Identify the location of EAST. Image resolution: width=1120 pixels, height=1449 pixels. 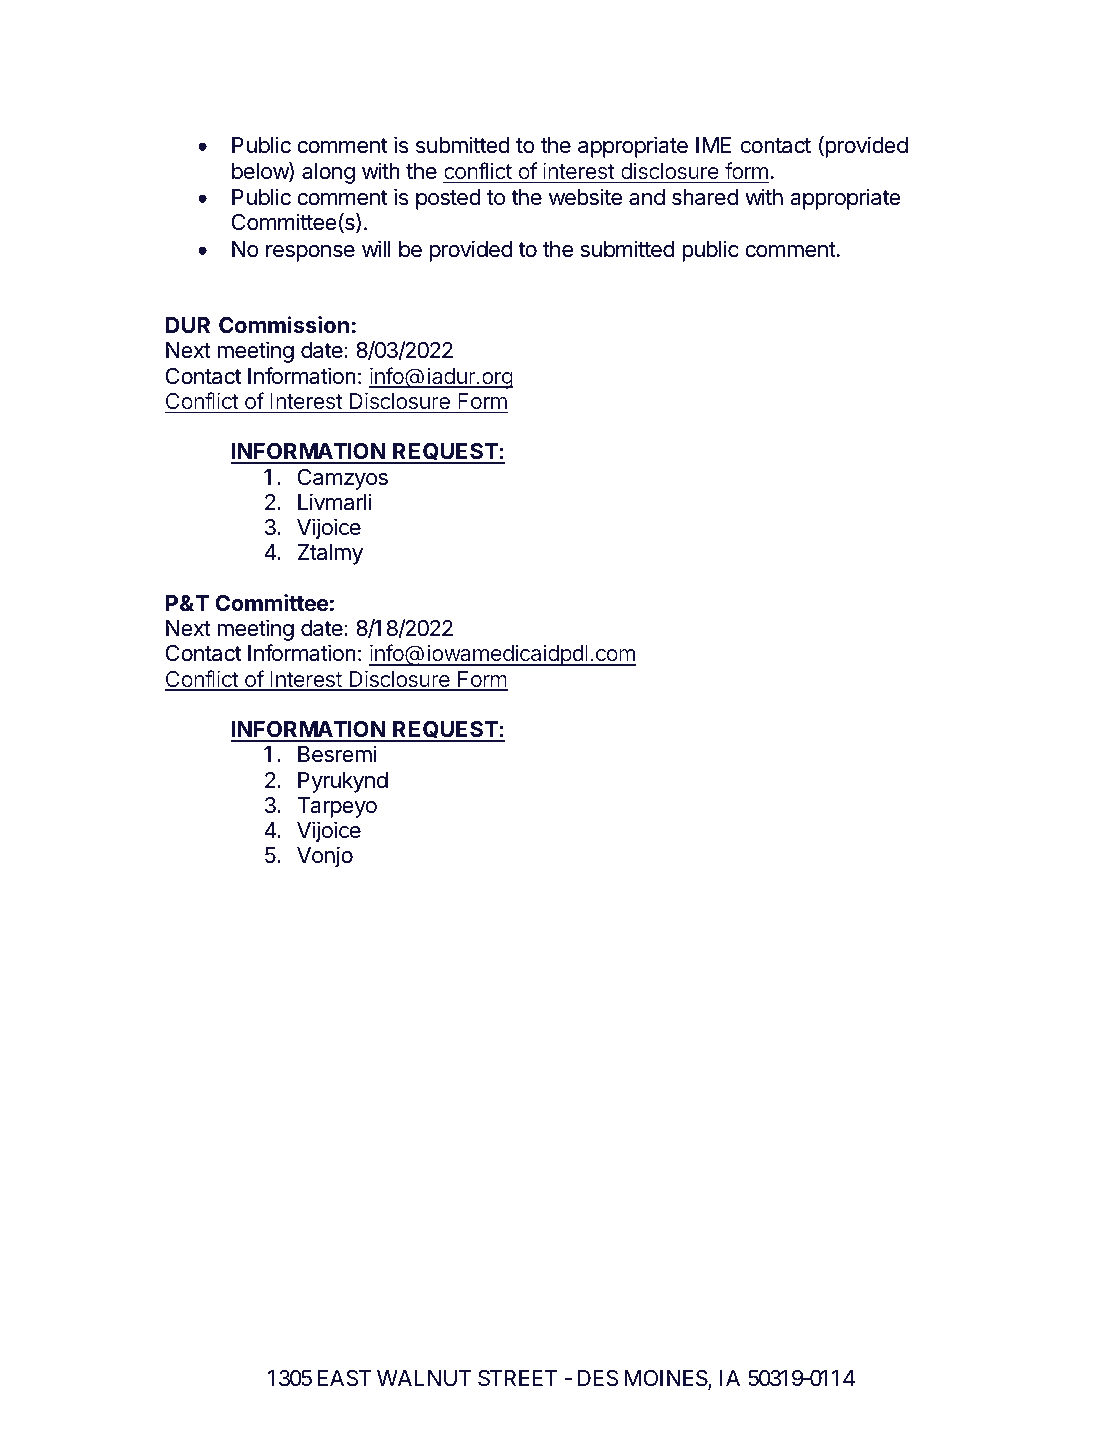
(344, 1378).
